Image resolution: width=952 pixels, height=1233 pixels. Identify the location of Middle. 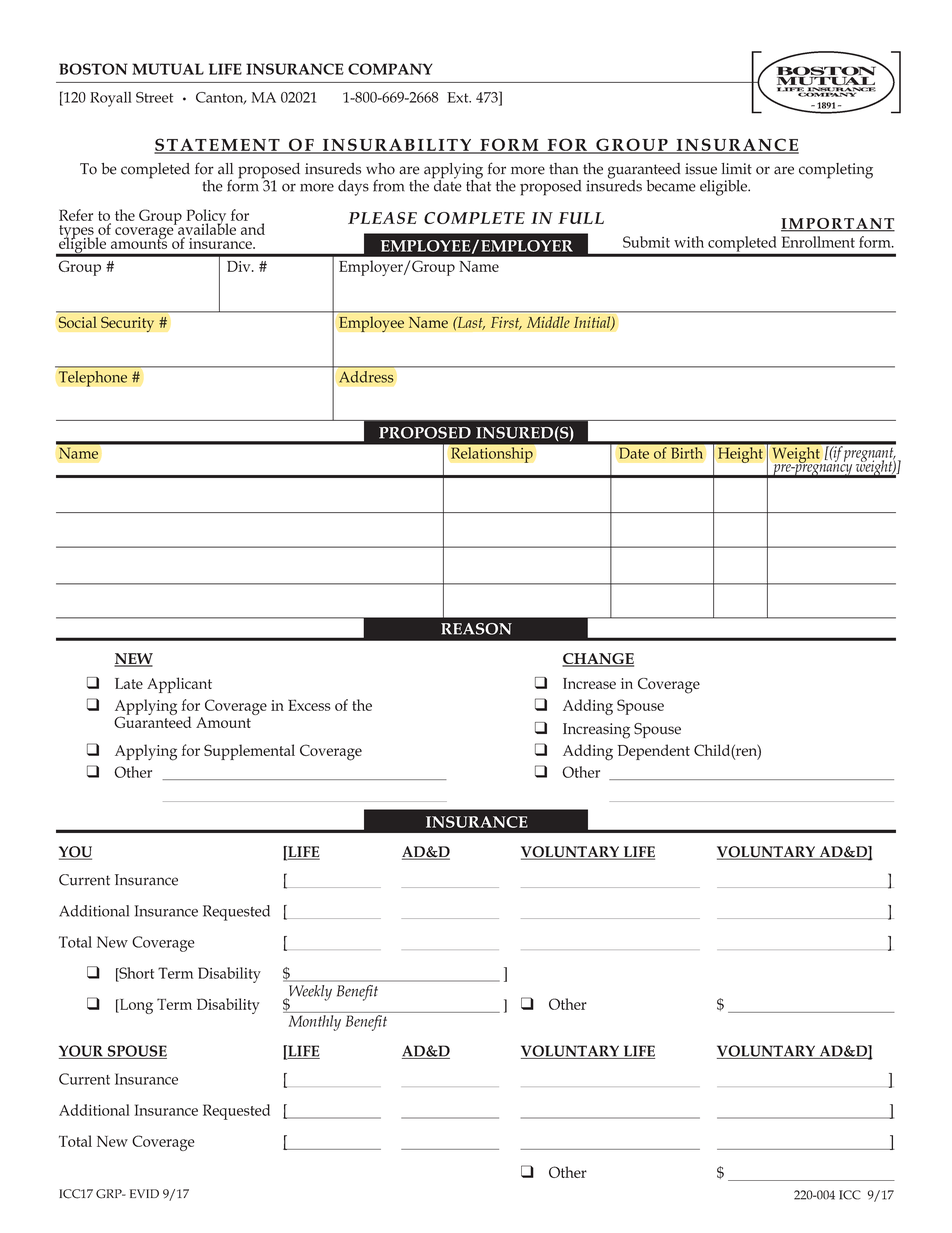
(548, 322).
